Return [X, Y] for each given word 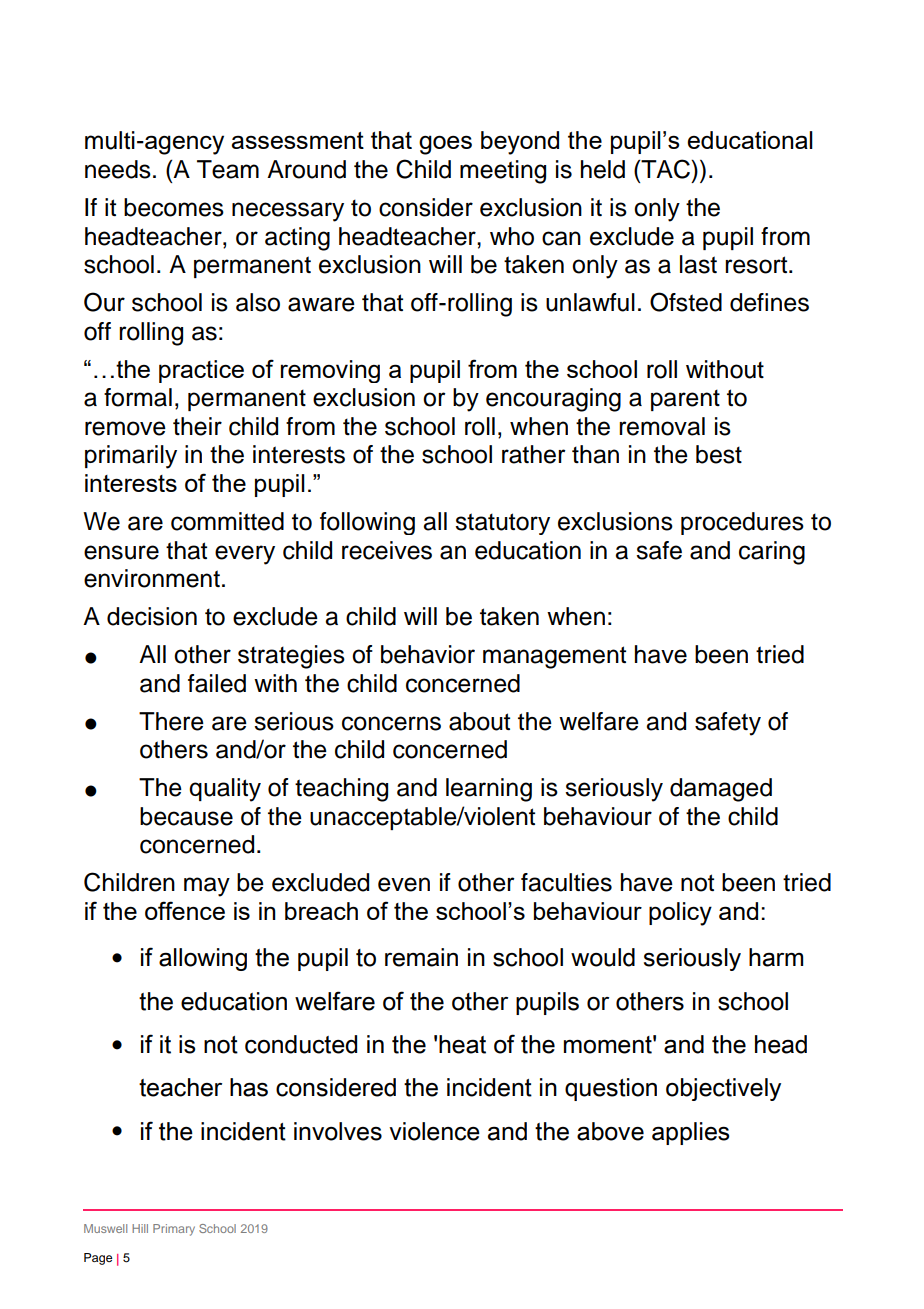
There [171, 721]
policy [680, 914]
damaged [721, 790]
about [479, 721]
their [197, 426]
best [719, 454]
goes [445, 145]
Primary [174, 1230]
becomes [174, 207]
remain [421, 957]
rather [534, 454]
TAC [665, 169]
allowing [203, 959]
